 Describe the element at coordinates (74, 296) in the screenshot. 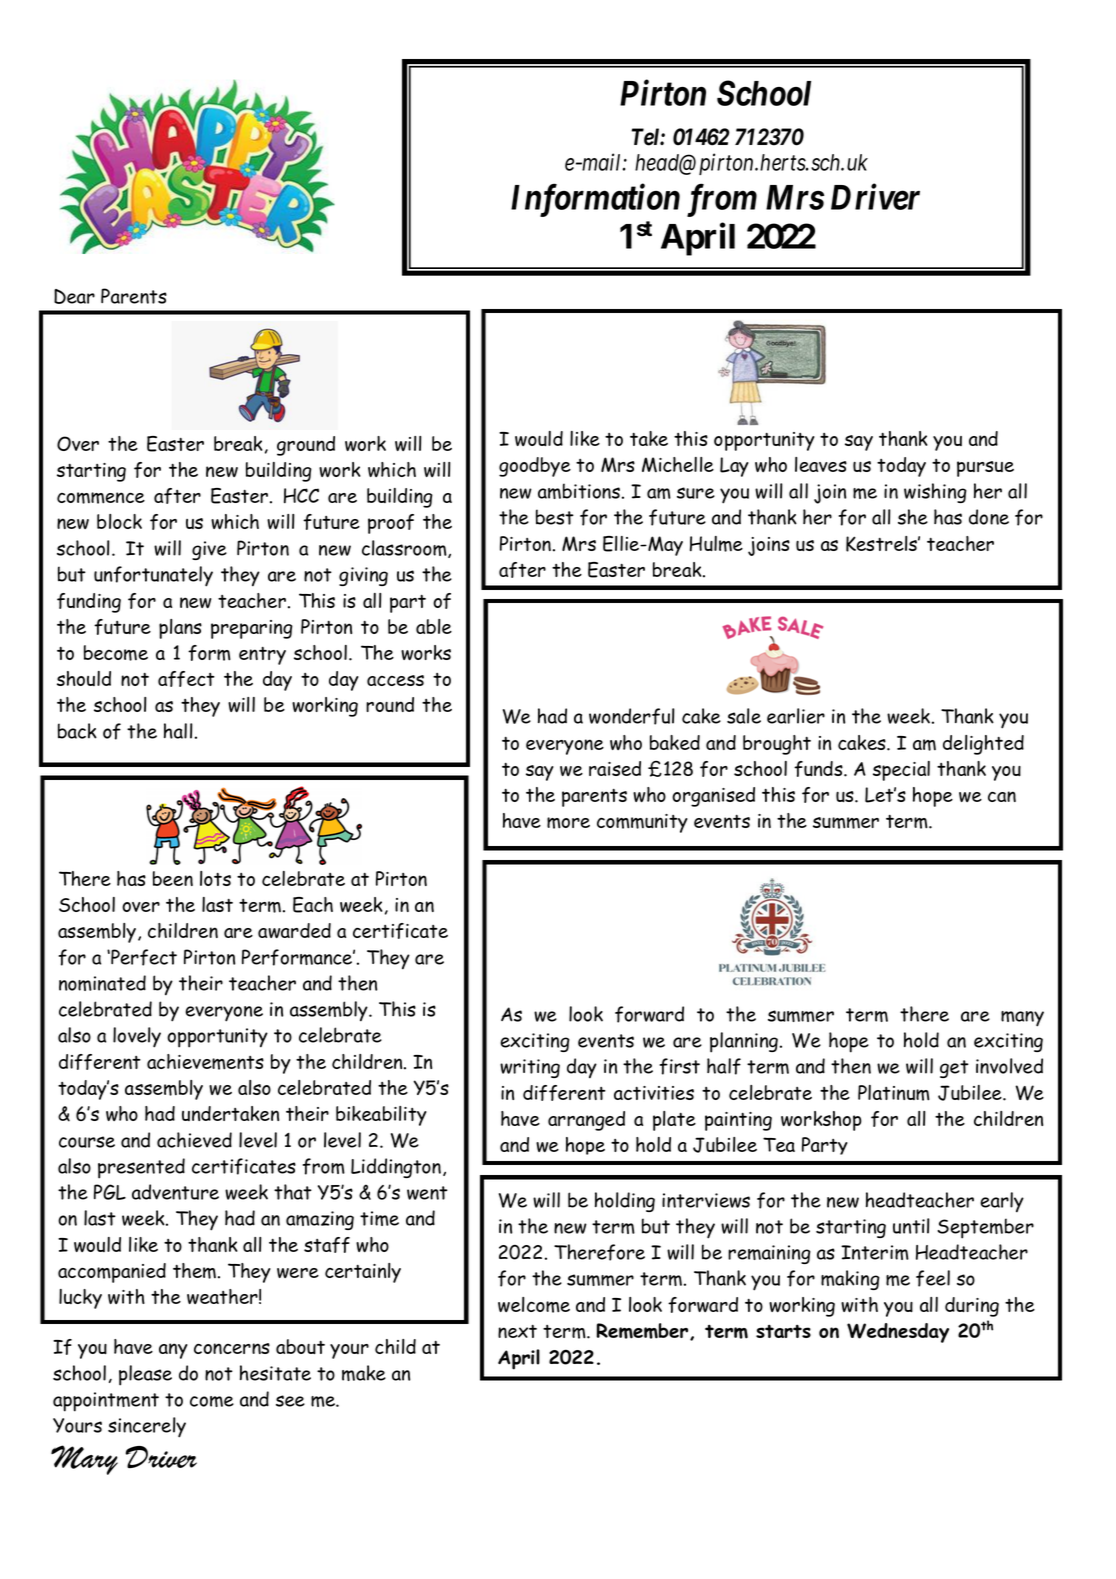

I see `Dear` at that location.
